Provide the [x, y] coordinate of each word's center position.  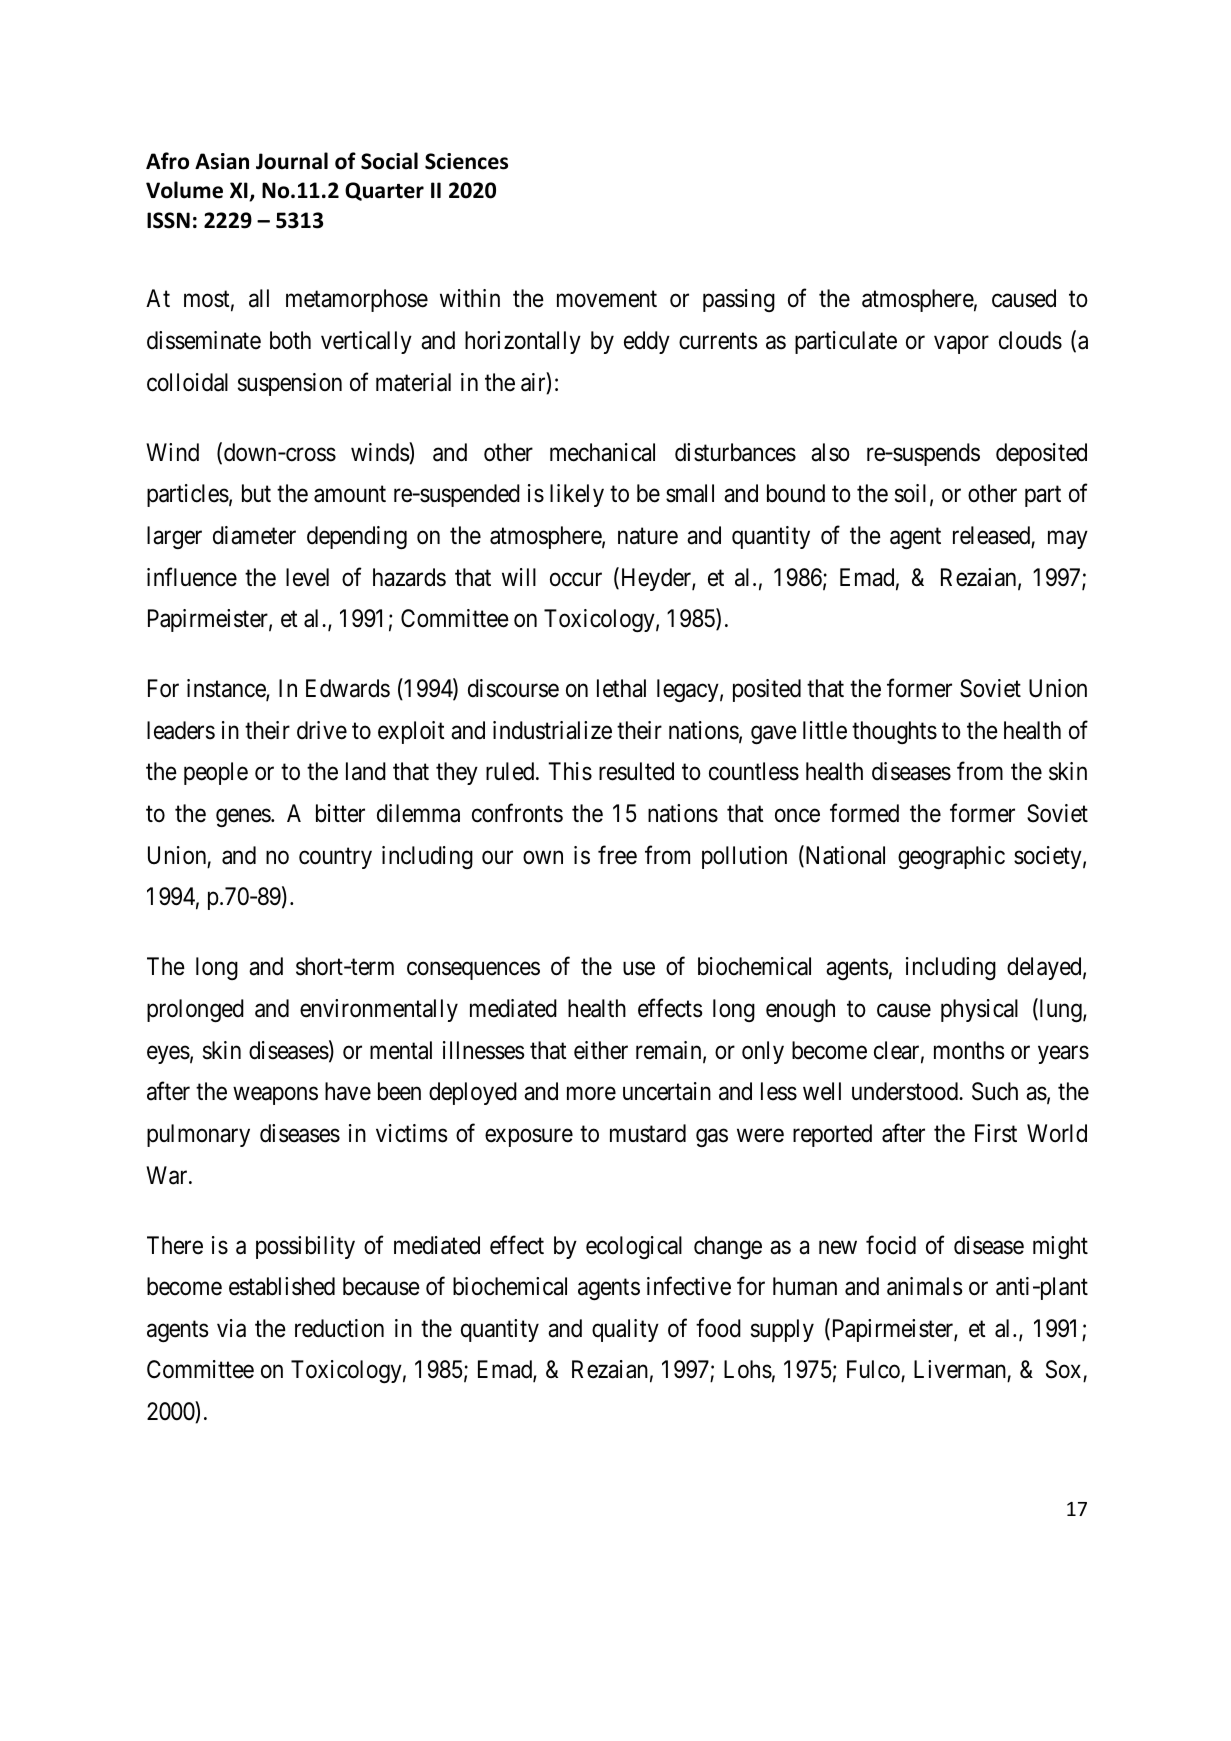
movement [607, 299]
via [231, 1328]
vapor [961, 345]
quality [625, 1330]
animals [924, 1286]
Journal [292, 161]
